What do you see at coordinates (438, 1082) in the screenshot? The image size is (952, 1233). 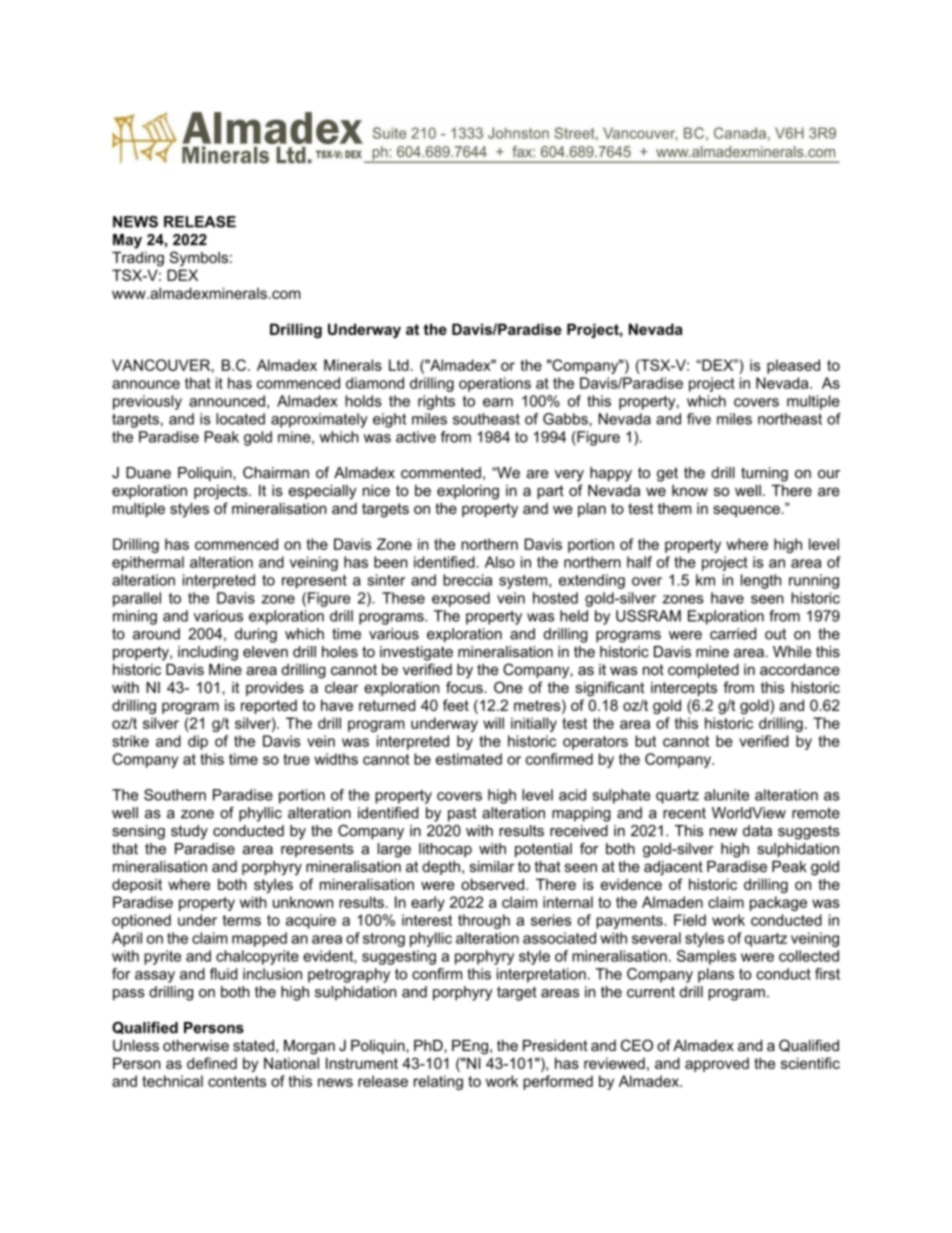 I see `relating` at bounding box center [438, 1082].
